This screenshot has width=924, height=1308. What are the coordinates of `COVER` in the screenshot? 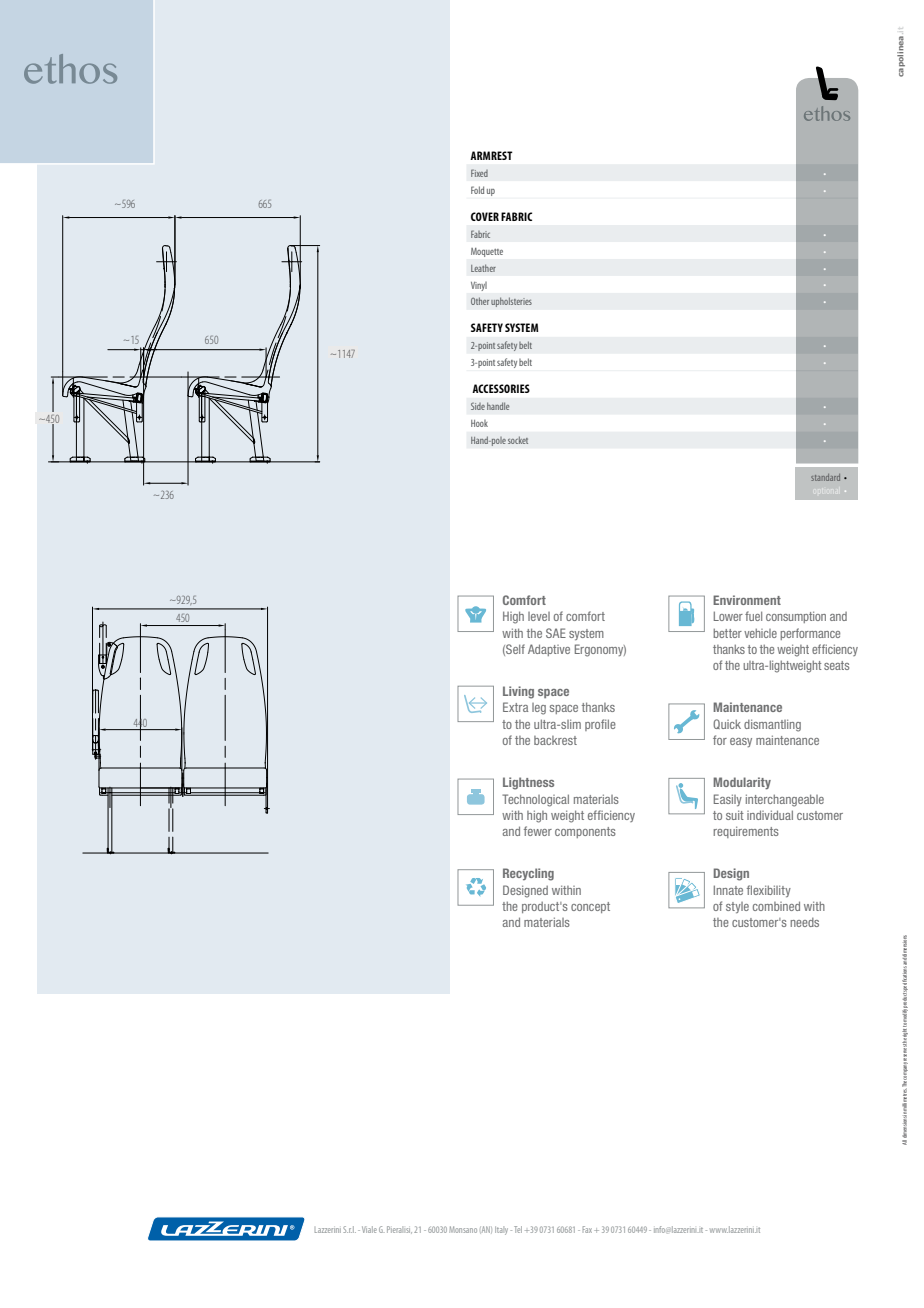 It's located at (485, 216).
